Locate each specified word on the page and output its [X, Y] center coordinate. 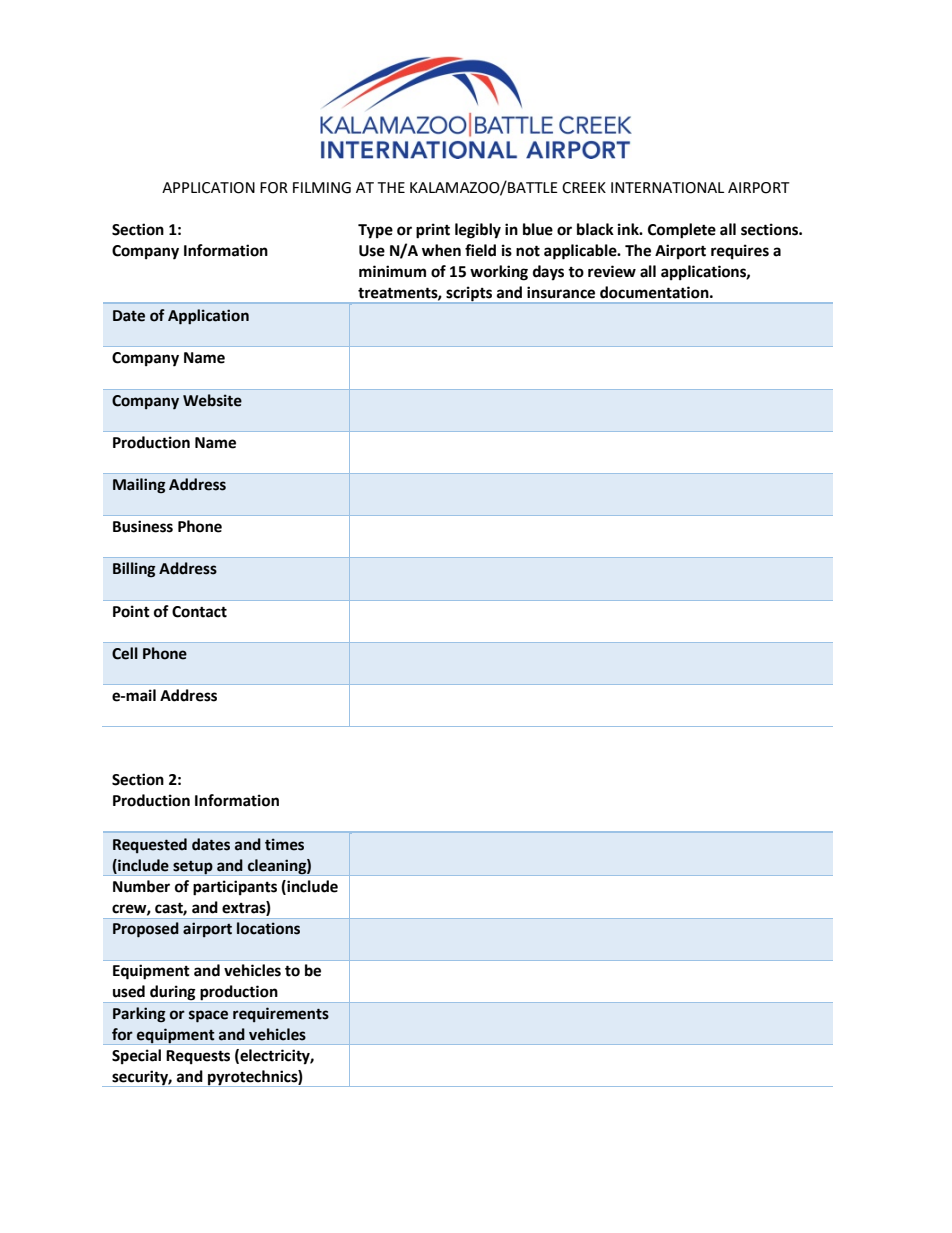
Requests [198, 1057]
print [433, 231]
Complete [682, 231]
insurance [561, 292]
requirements [281, 1014]
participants [235, 888]
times [284, 844]
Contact [199, 612]
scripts [469, 294]
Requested [150, 845]
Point [131, 611]
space [208, 1016]
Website [212, 400]
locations [268, 928]
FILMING [322, 188]
